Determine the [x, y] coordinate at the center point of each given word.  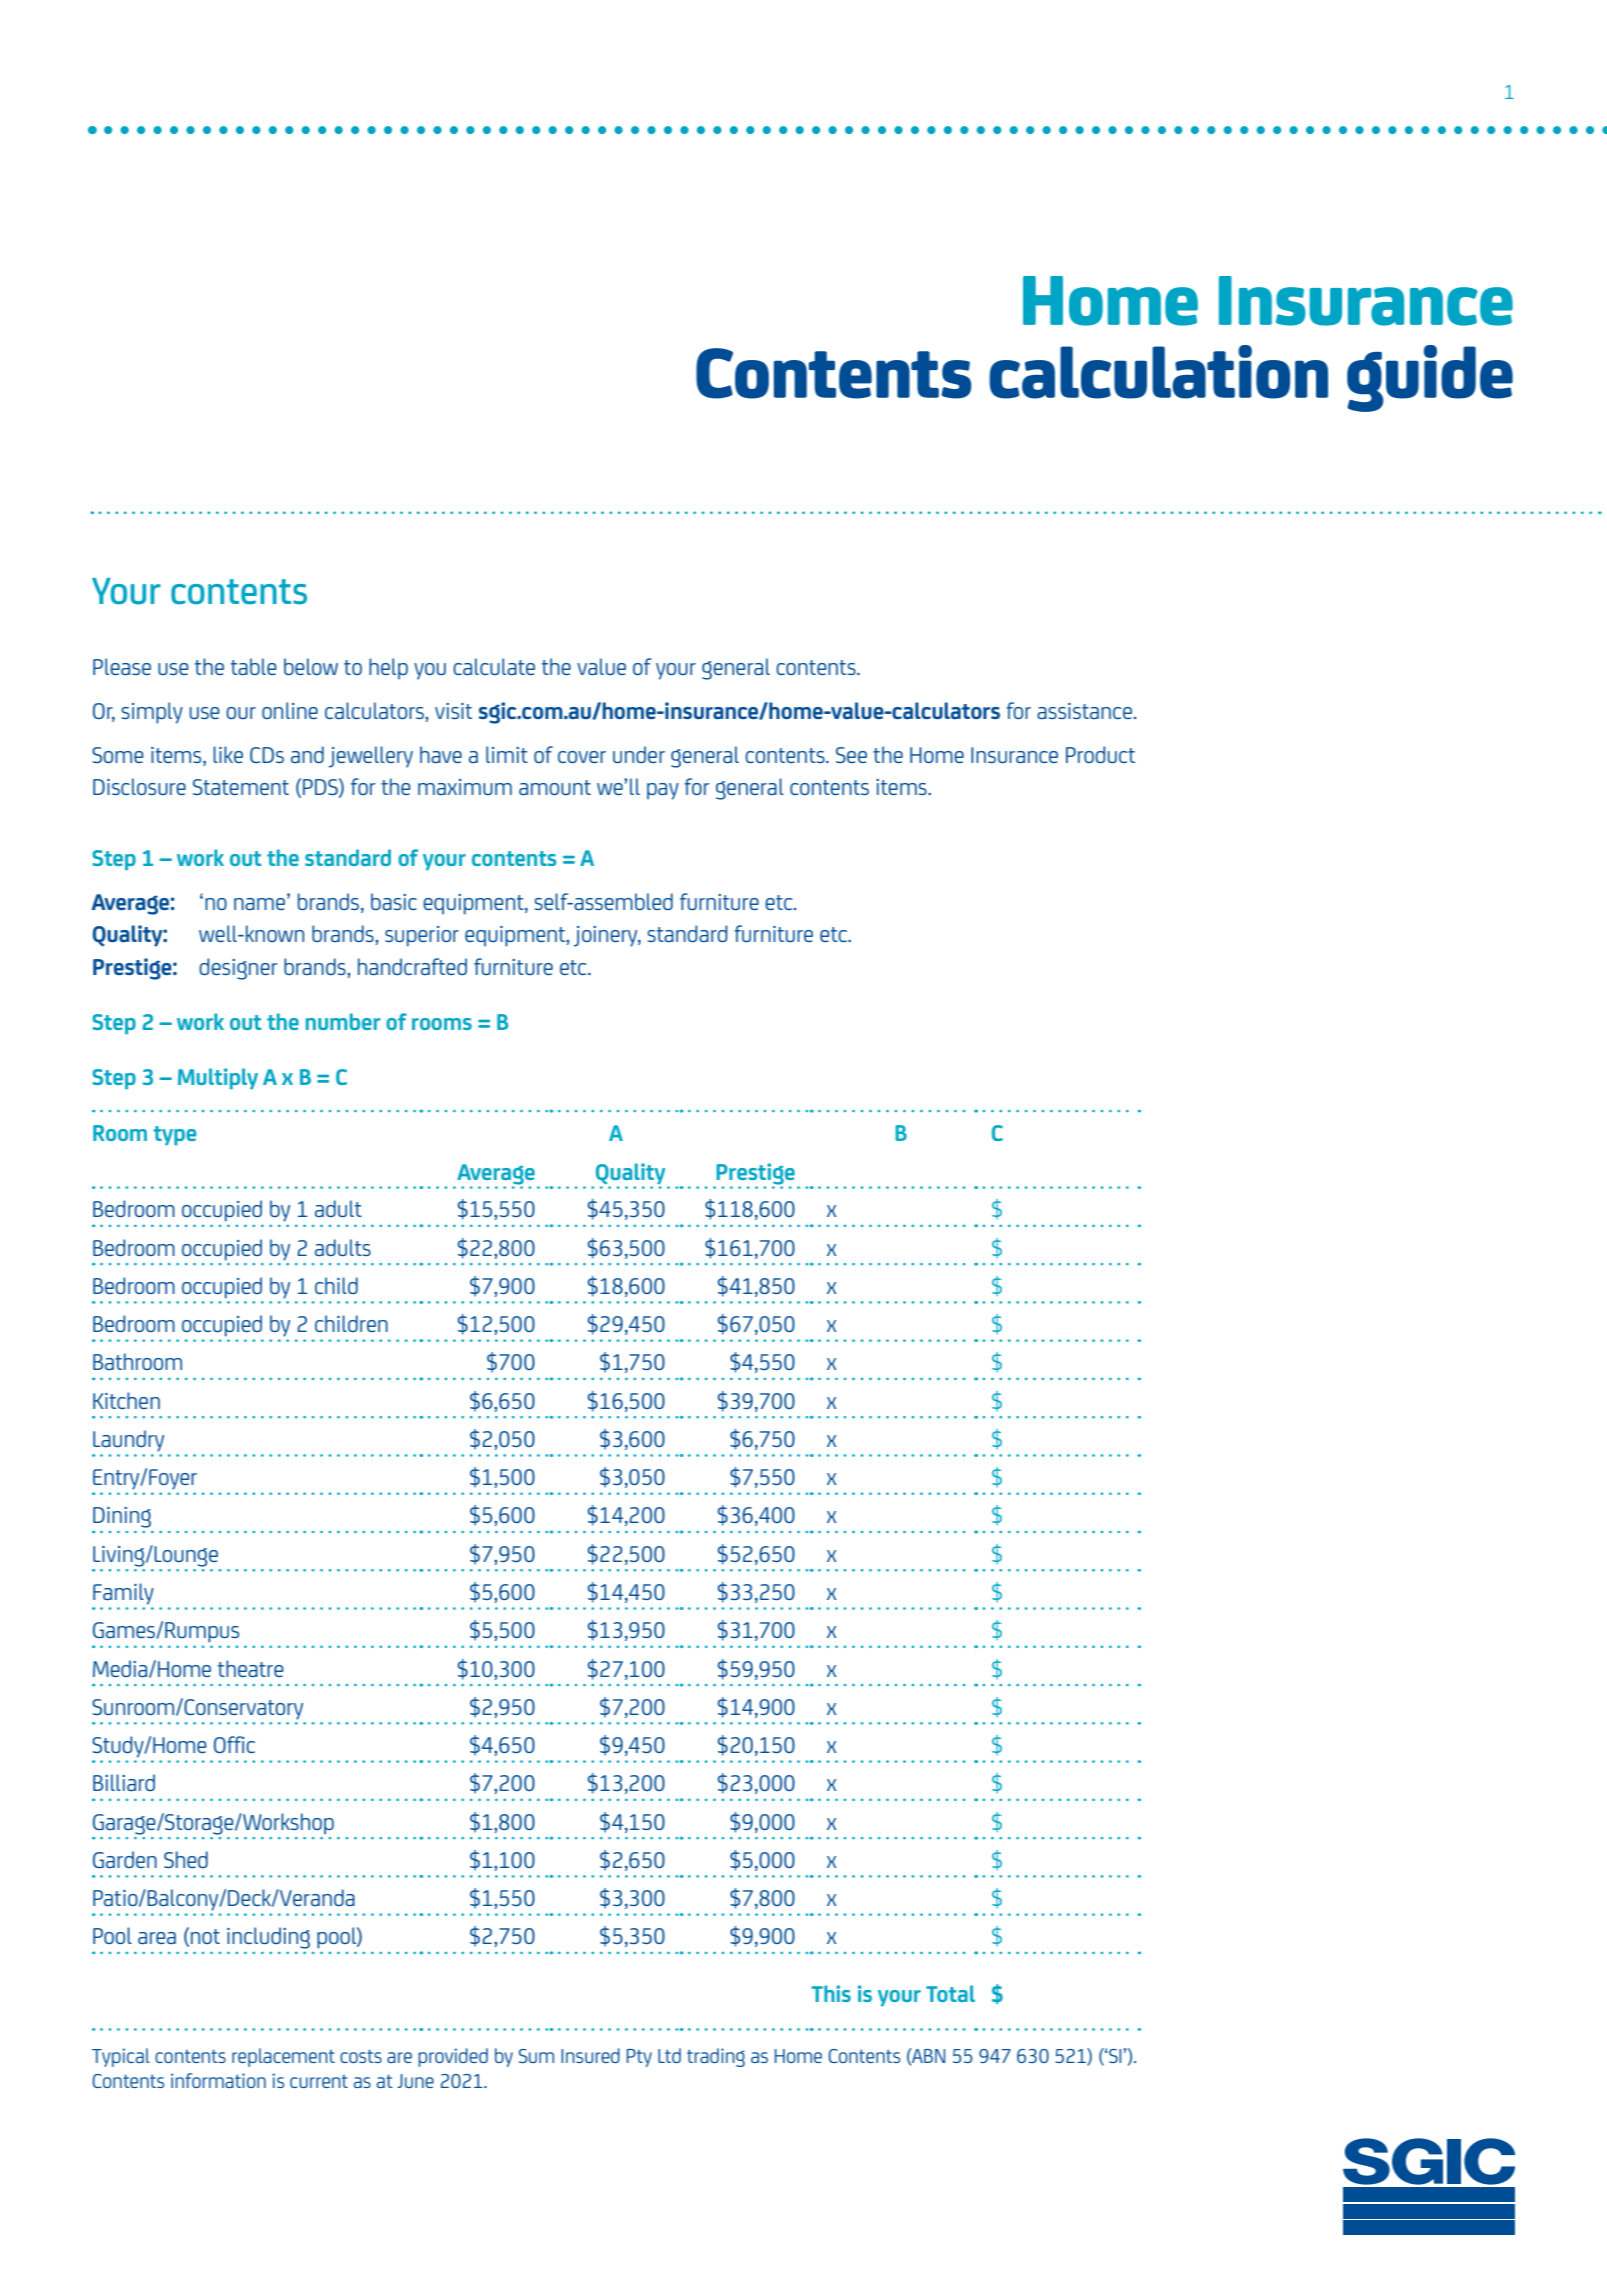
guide [1430, 378]
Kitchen [126, 1400]
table [254, 666]
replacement [283, 2057]
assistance [1084, 711]
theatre [251, 1668]
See [851, 755]
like [228, 754]
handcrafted [412, 966]
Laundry [128, 1441]
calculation [1158, 372]
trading [716, 2057]
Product [1100, 754]
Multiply [218, 1079]
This [831, 1993]
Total [950, 1993]
